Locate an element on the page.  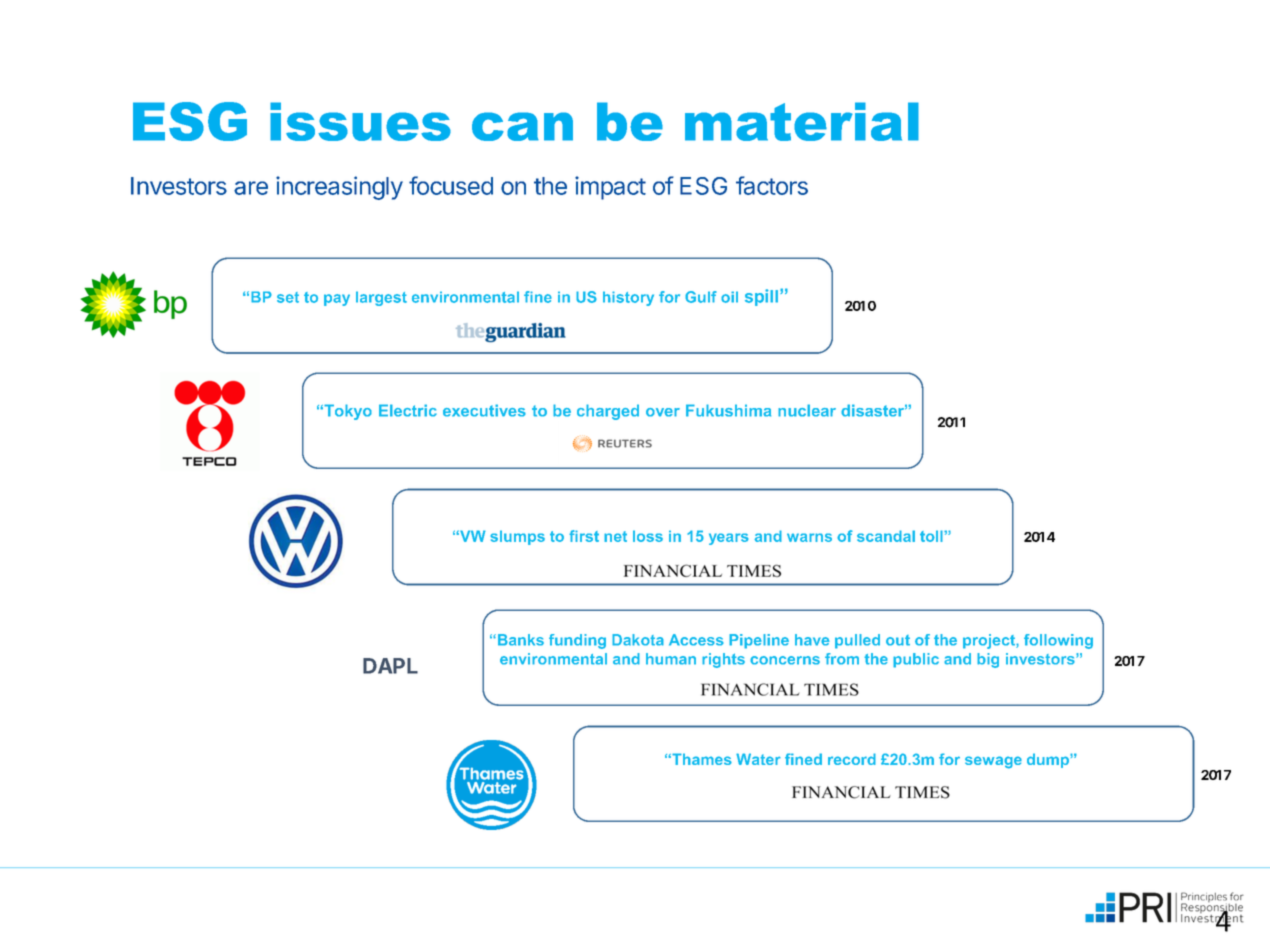
pay is located at coordinates (337, 300).
